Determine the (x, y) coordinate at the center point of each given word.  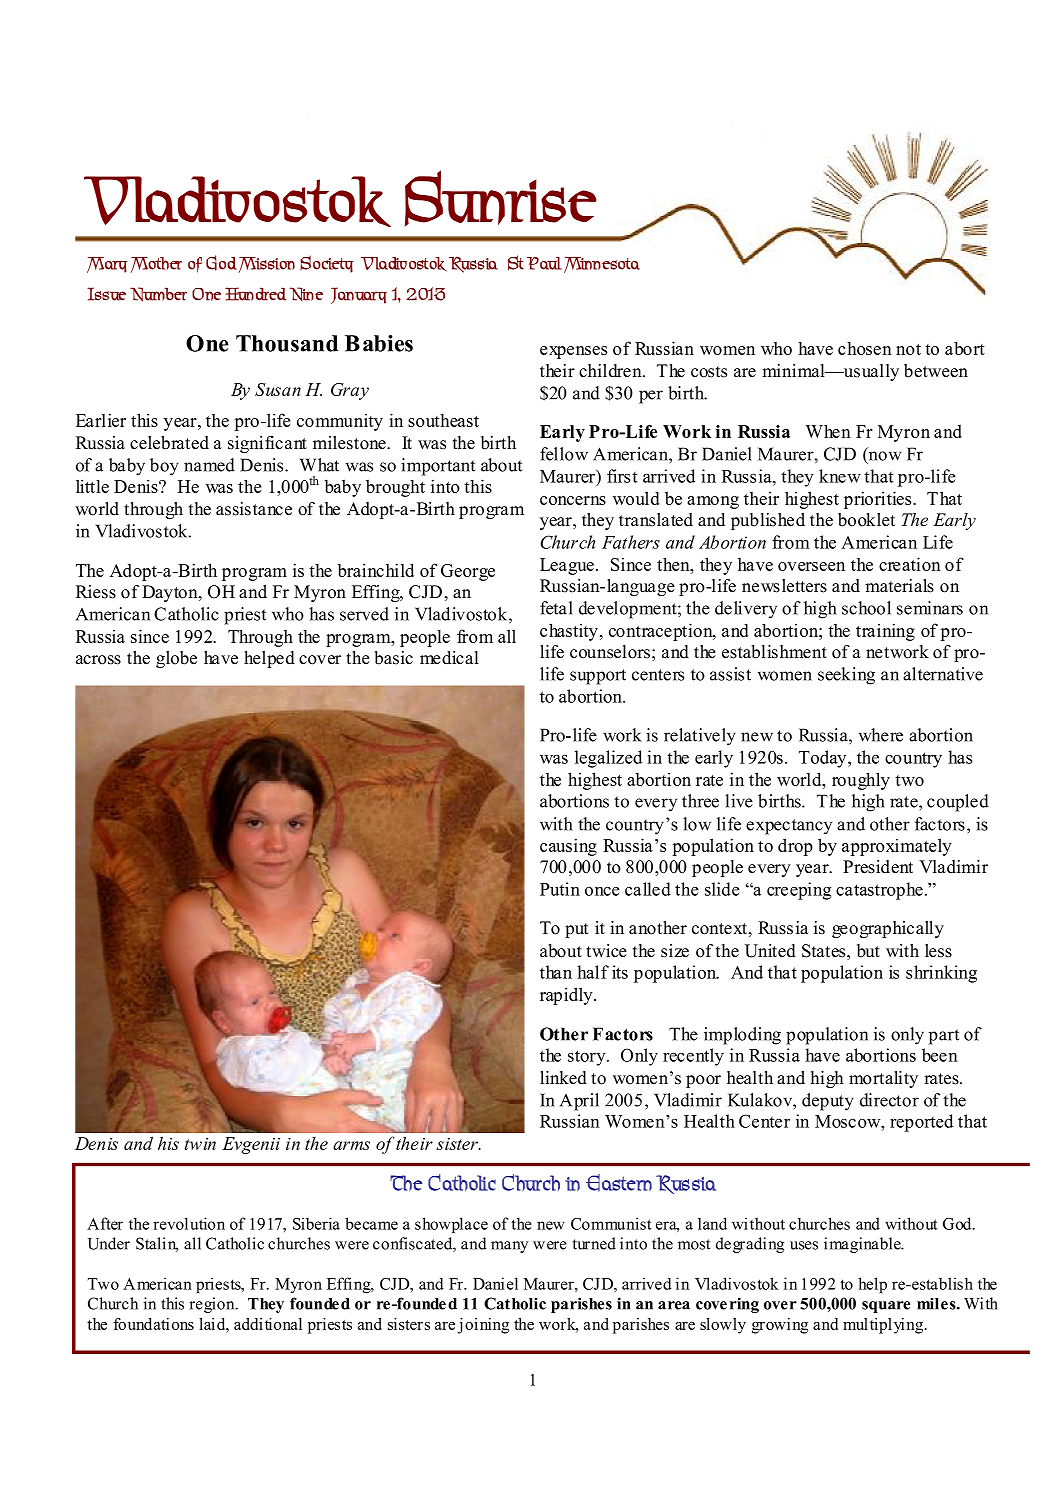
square (886, 1307)
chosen (865, 348)
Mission (267, 265)
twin (200, 1144)
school (866, 608)
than (556, 972)
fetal (556, 608)
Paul (544, 263)
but (868, 951)
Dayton (171, 593)
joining (483, 1326)
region (213, 1305)
